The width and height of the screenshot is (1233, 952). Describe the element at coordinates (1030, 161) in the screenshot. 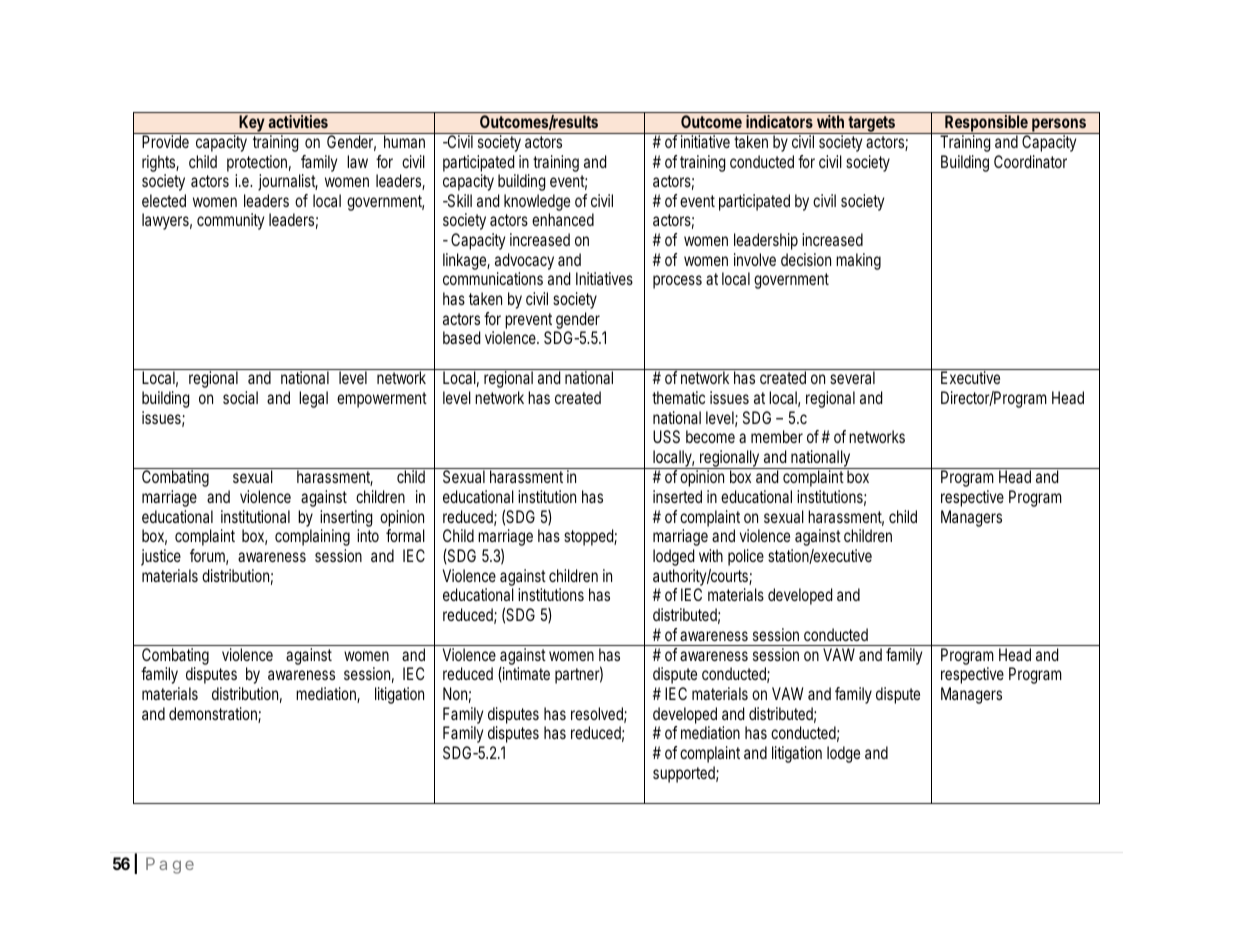

I see `Coordinator` at that location.
